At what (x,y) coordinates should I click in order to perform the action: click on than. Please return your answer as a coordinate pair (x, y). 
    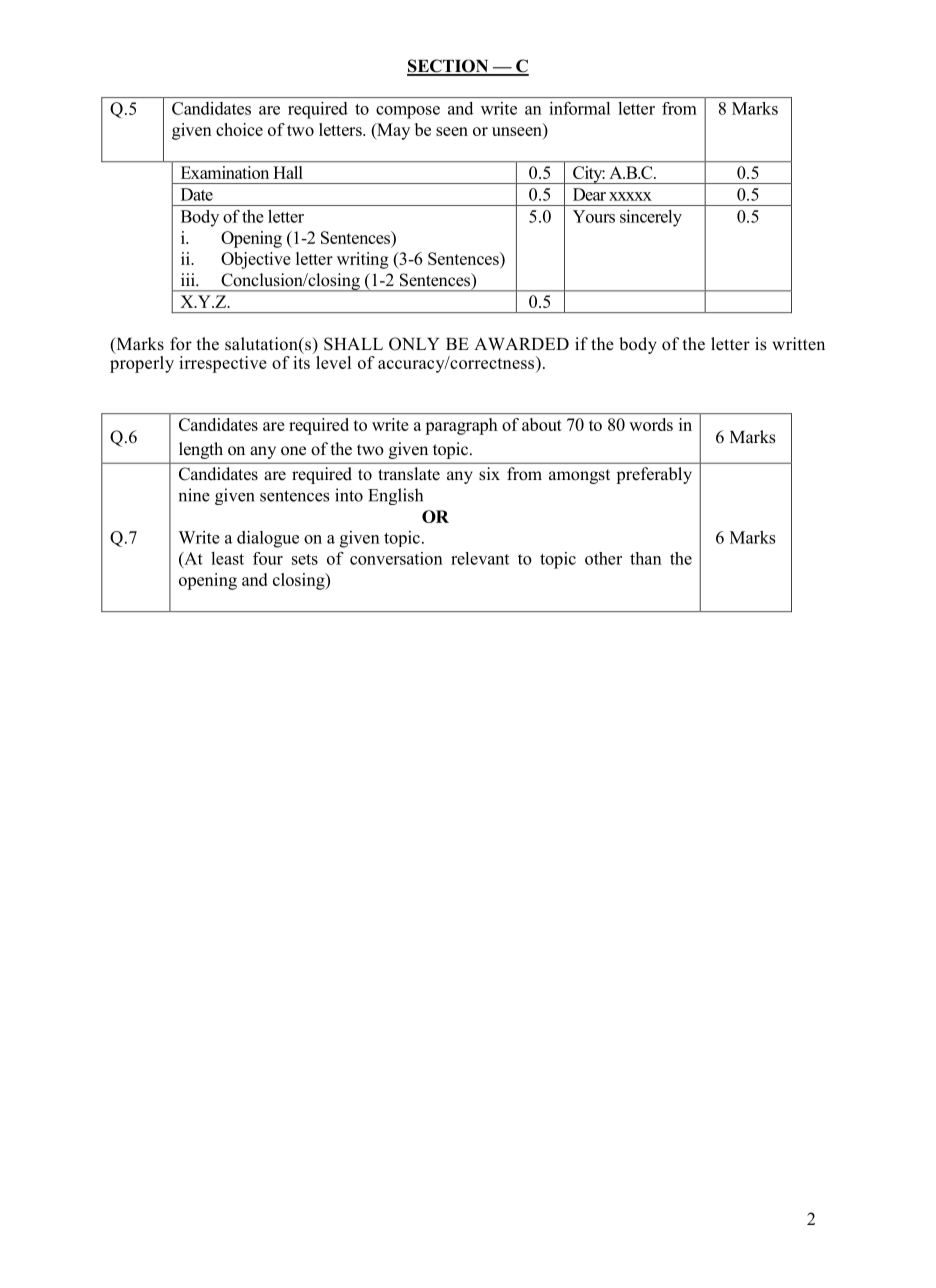
    Looking at the image, I should click on (646, 558).
